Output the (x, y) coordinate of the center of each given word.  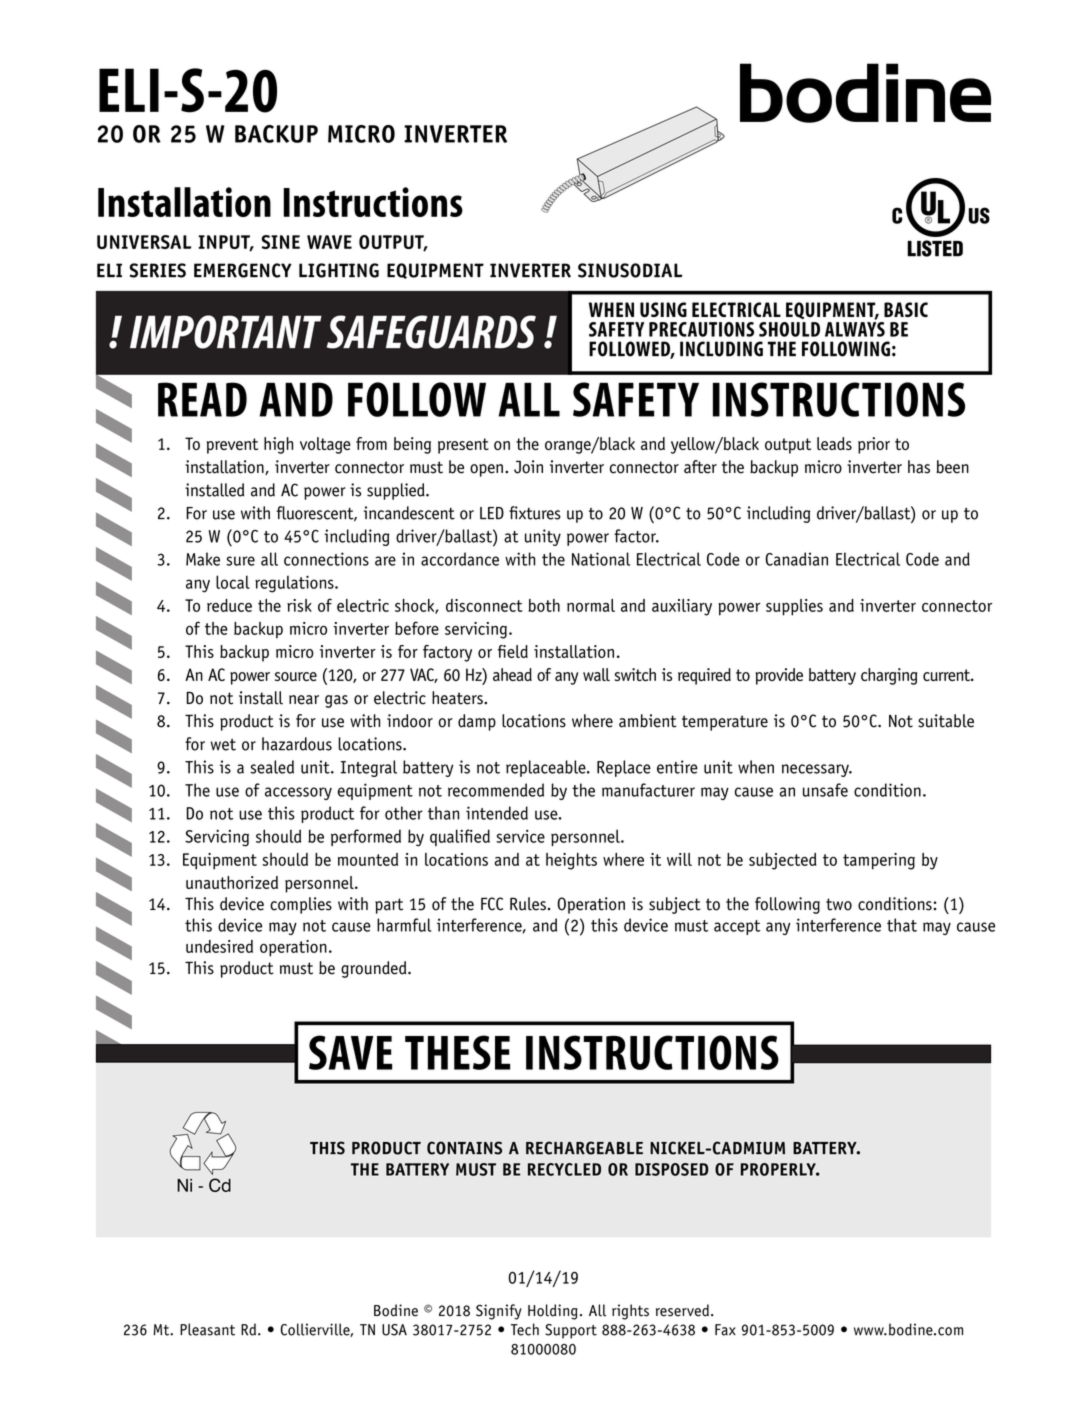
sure (240, 561)
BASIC (906, 309)
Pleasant (207, 1329)
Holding (553, 1312)
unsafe (825, 790)
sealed (272, 767)
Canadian (796, 559)
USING (663, 310)
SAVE (350, 1052)
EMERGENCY (243, 270)
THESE (457, 1052)
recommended (496, 790)
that (902, 925)
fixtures (535, 513)
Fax (725, 1330)
